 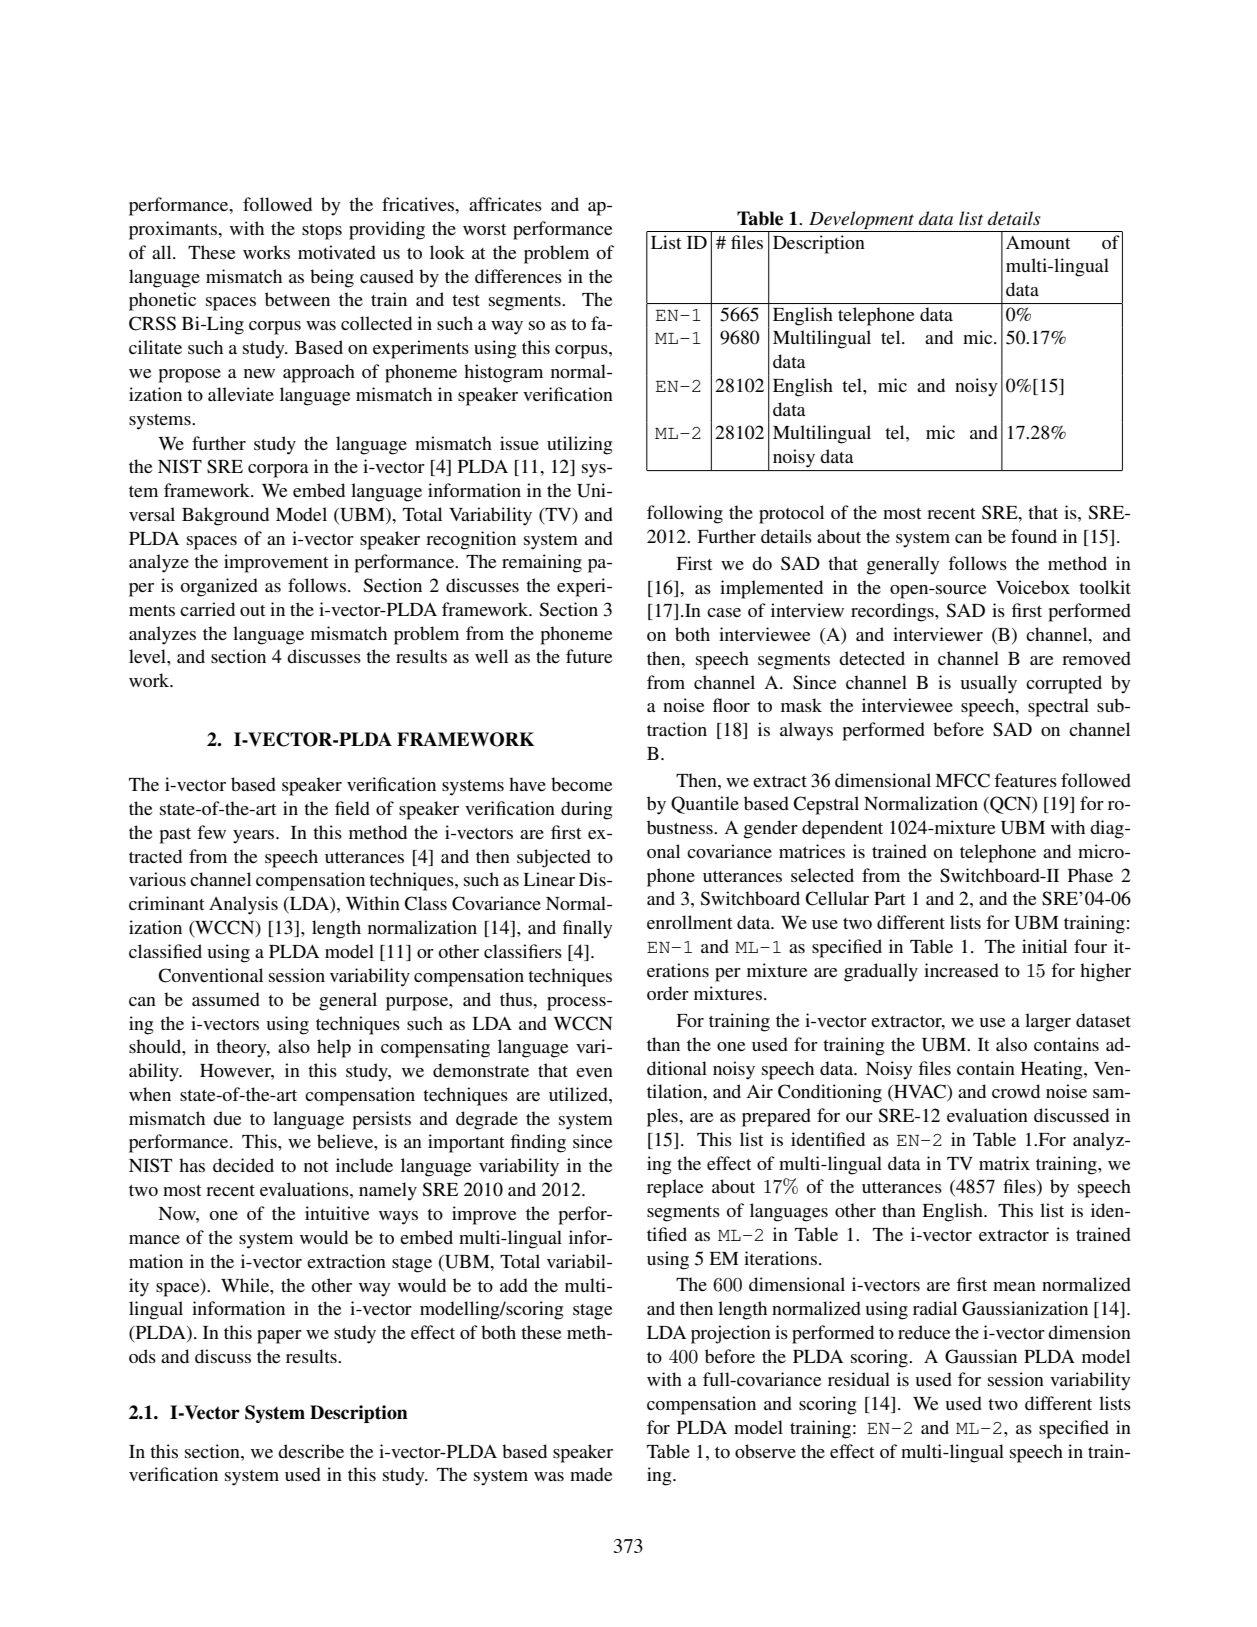 I want to click on features, so click(x=1025, y=780).
